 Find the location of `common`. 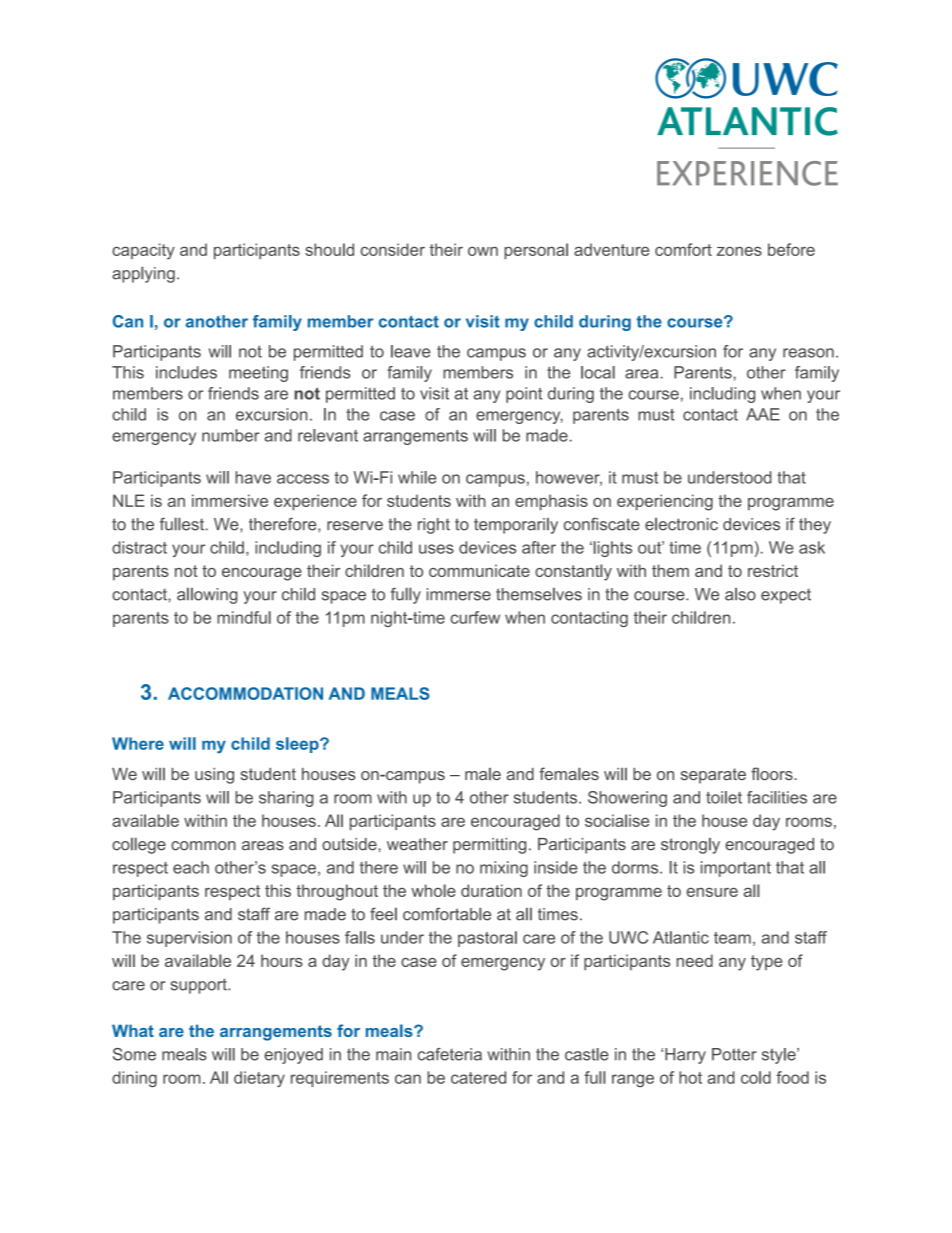

common is located at coordinates (203, 846).
